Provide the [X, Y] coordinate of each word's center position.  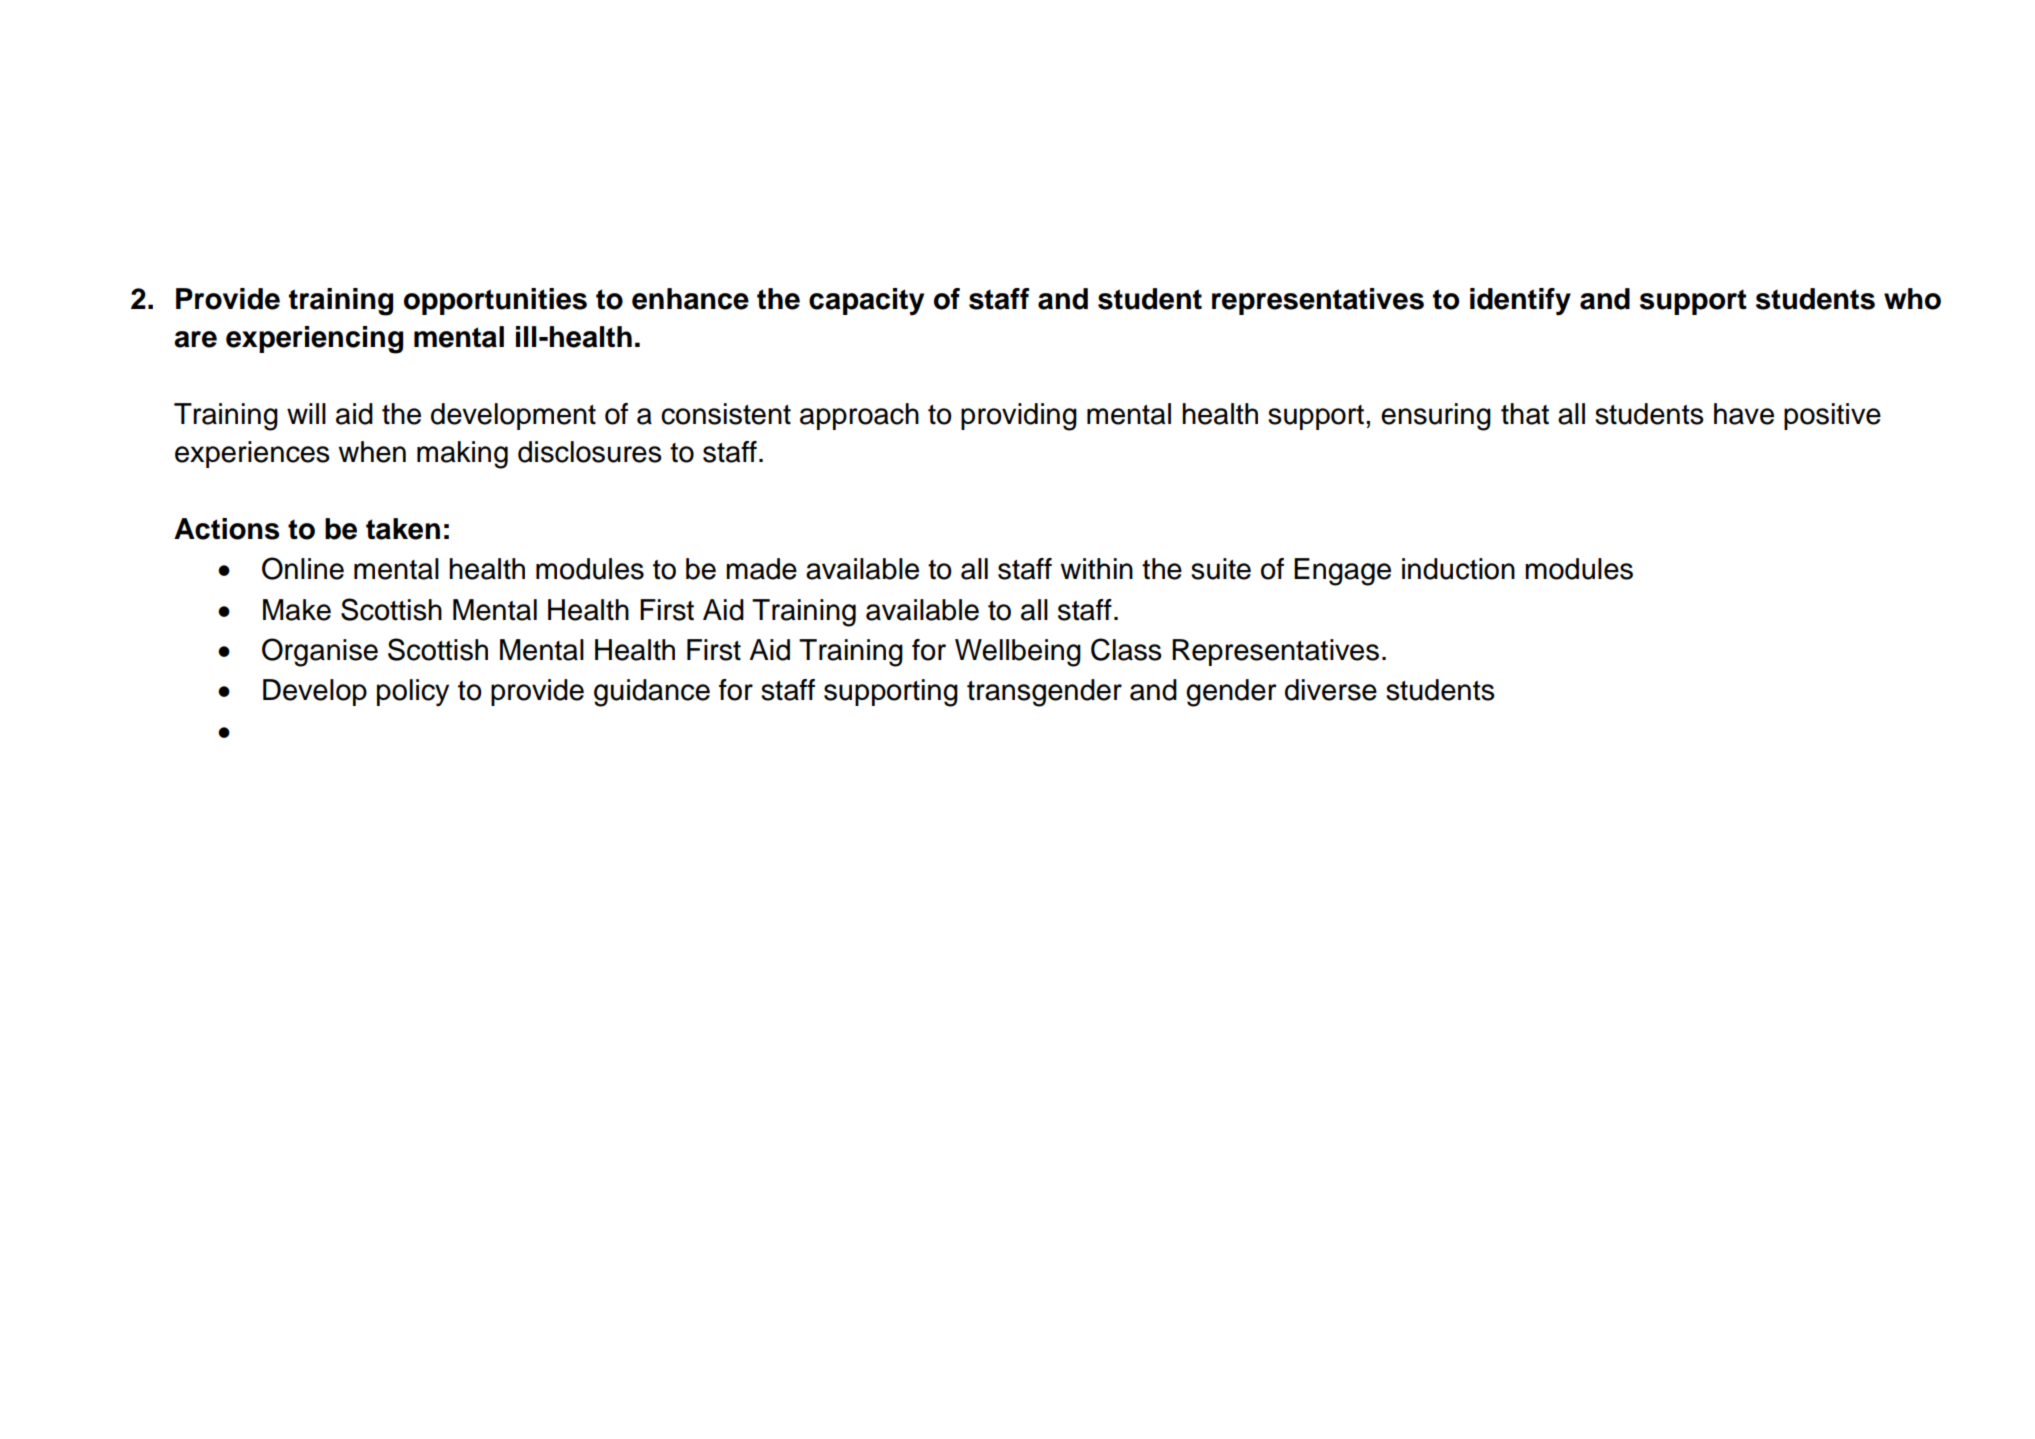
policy [413, 692]
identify [1520, 302]
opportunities [495, 301]
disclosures [590, 452]
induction [1458, 569]
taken [403, 529]
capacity [866, 302]
